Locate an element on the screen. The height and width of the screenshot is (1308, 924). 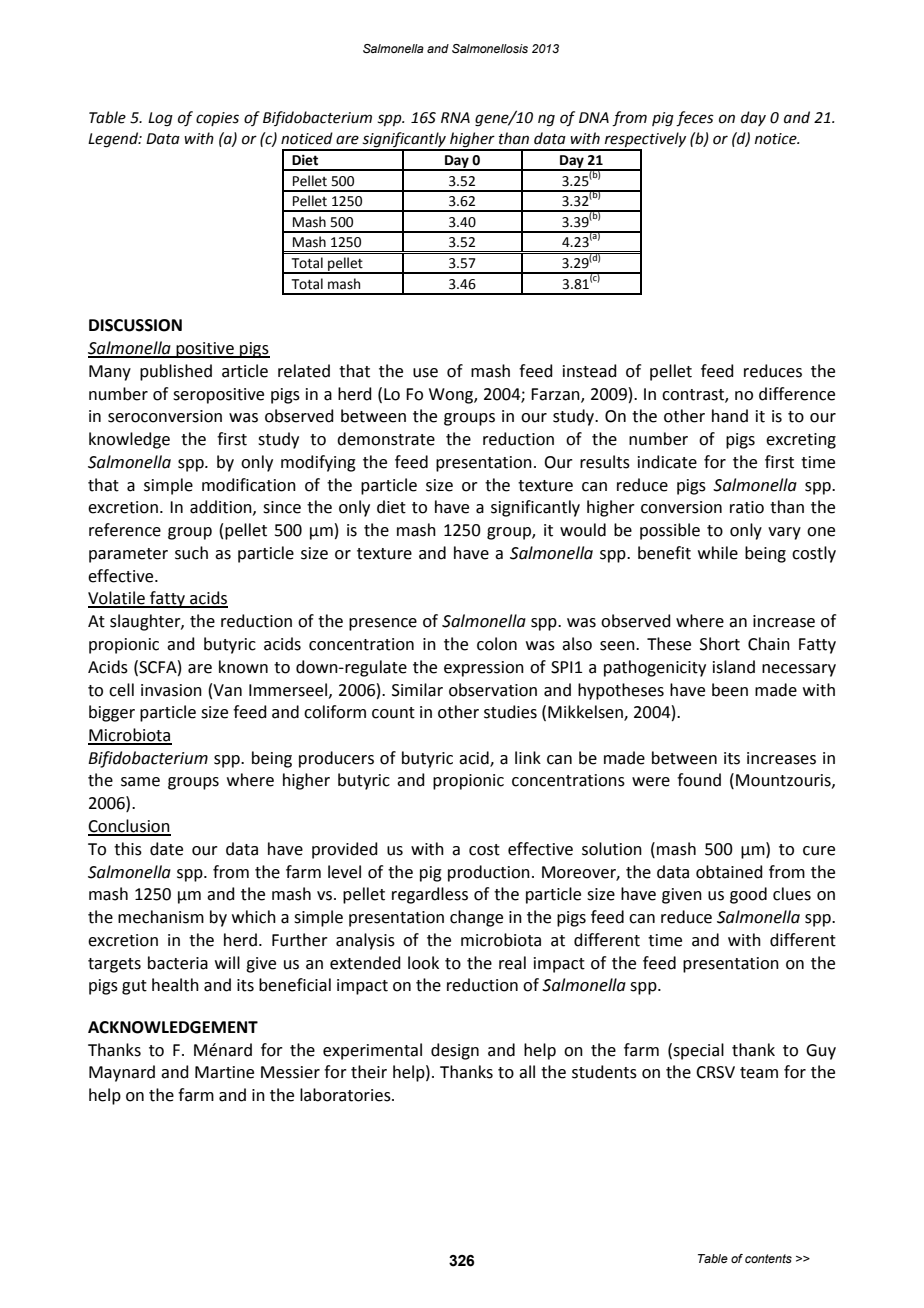
invasion is located at coordinates (171, 690).
